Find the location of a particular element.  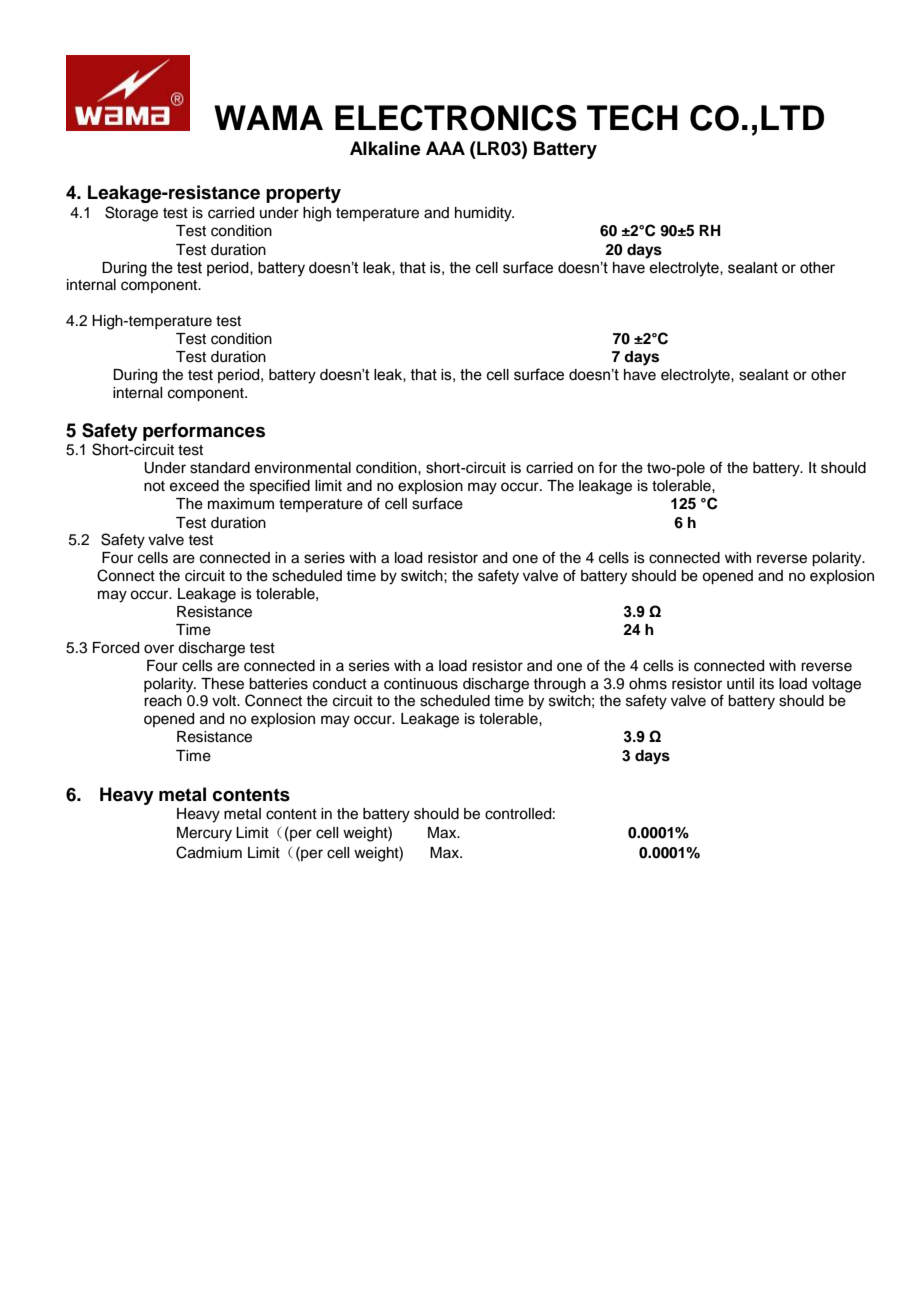

performances is located at coordinates (204, 432).
